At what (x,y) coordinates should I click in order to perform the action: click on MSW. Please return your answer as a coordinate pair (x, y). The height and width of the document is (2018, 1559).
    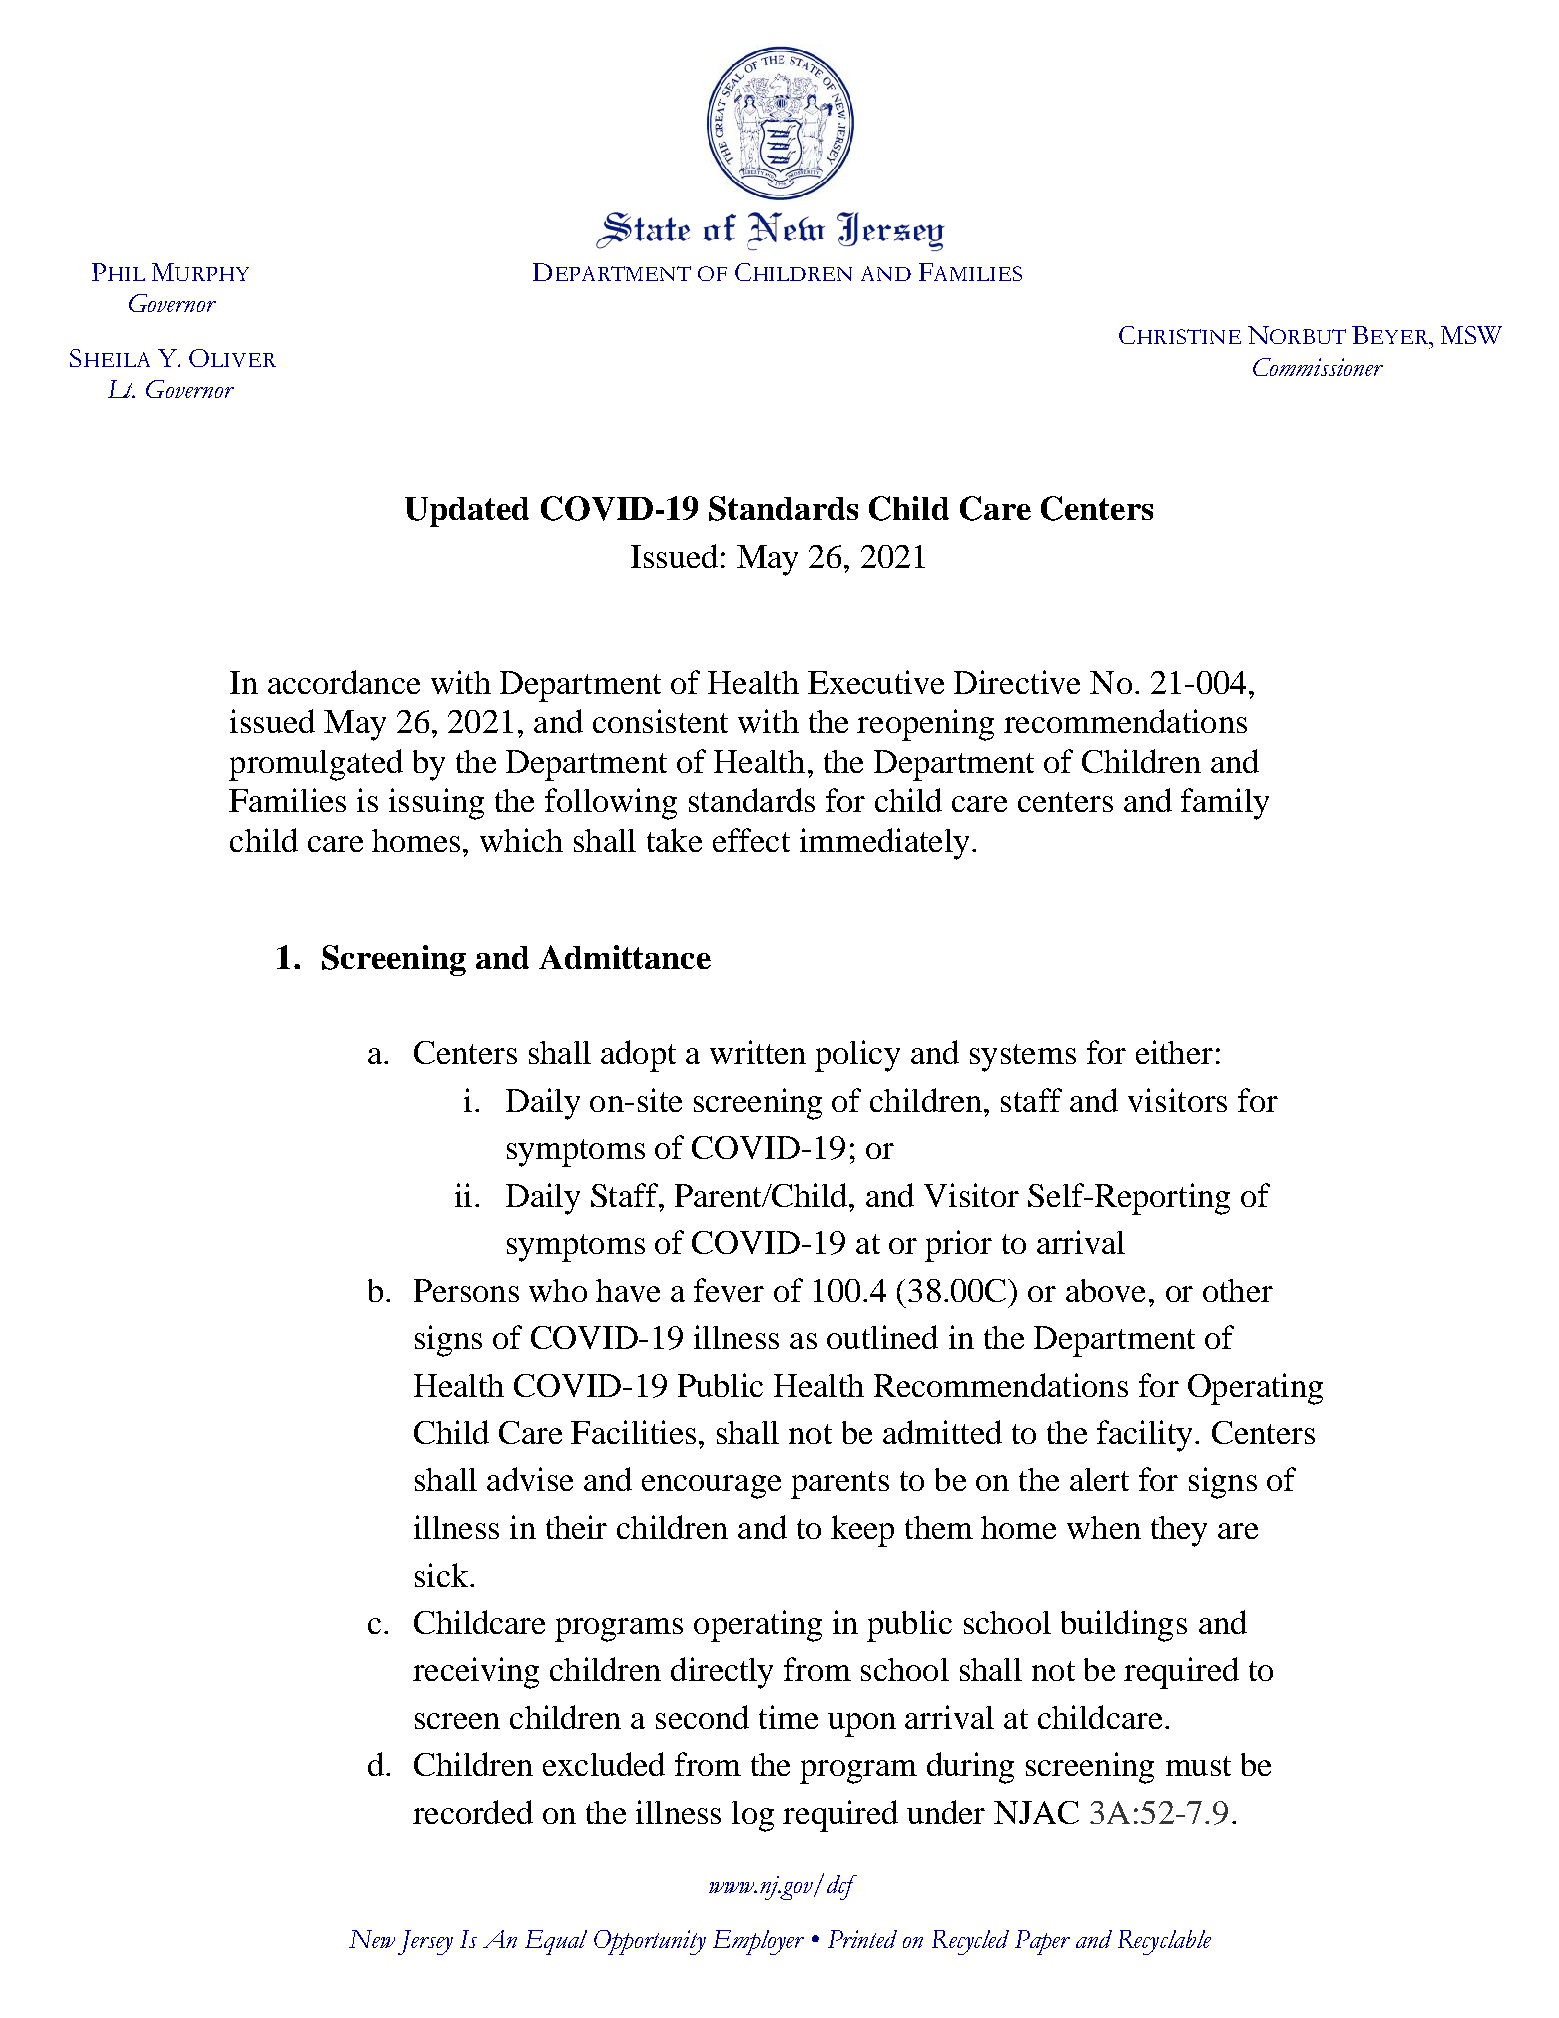
    Looking at the image, I should click on (1471, 335).
